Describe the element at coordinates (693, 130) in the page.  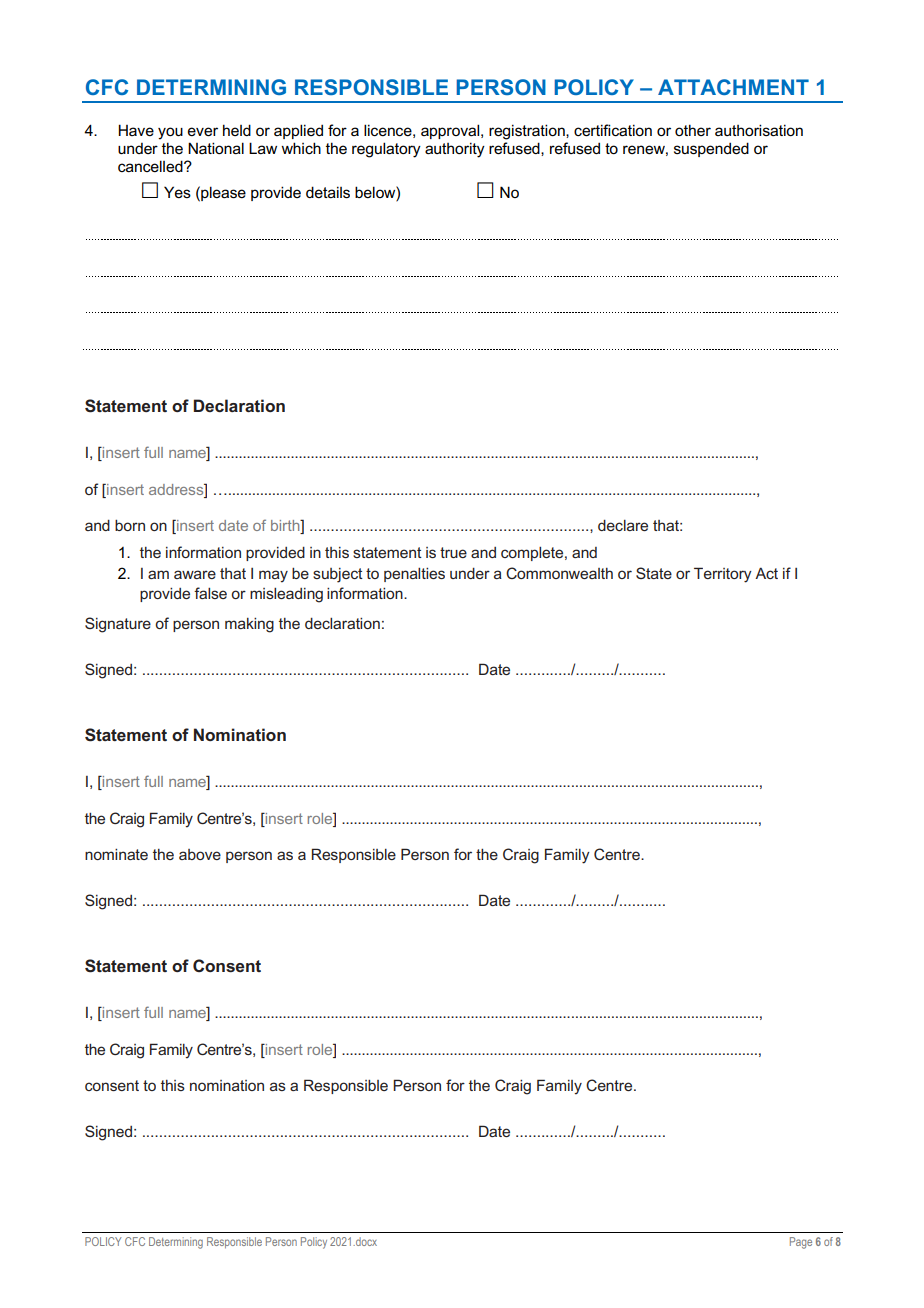
I see `other` at that location.
